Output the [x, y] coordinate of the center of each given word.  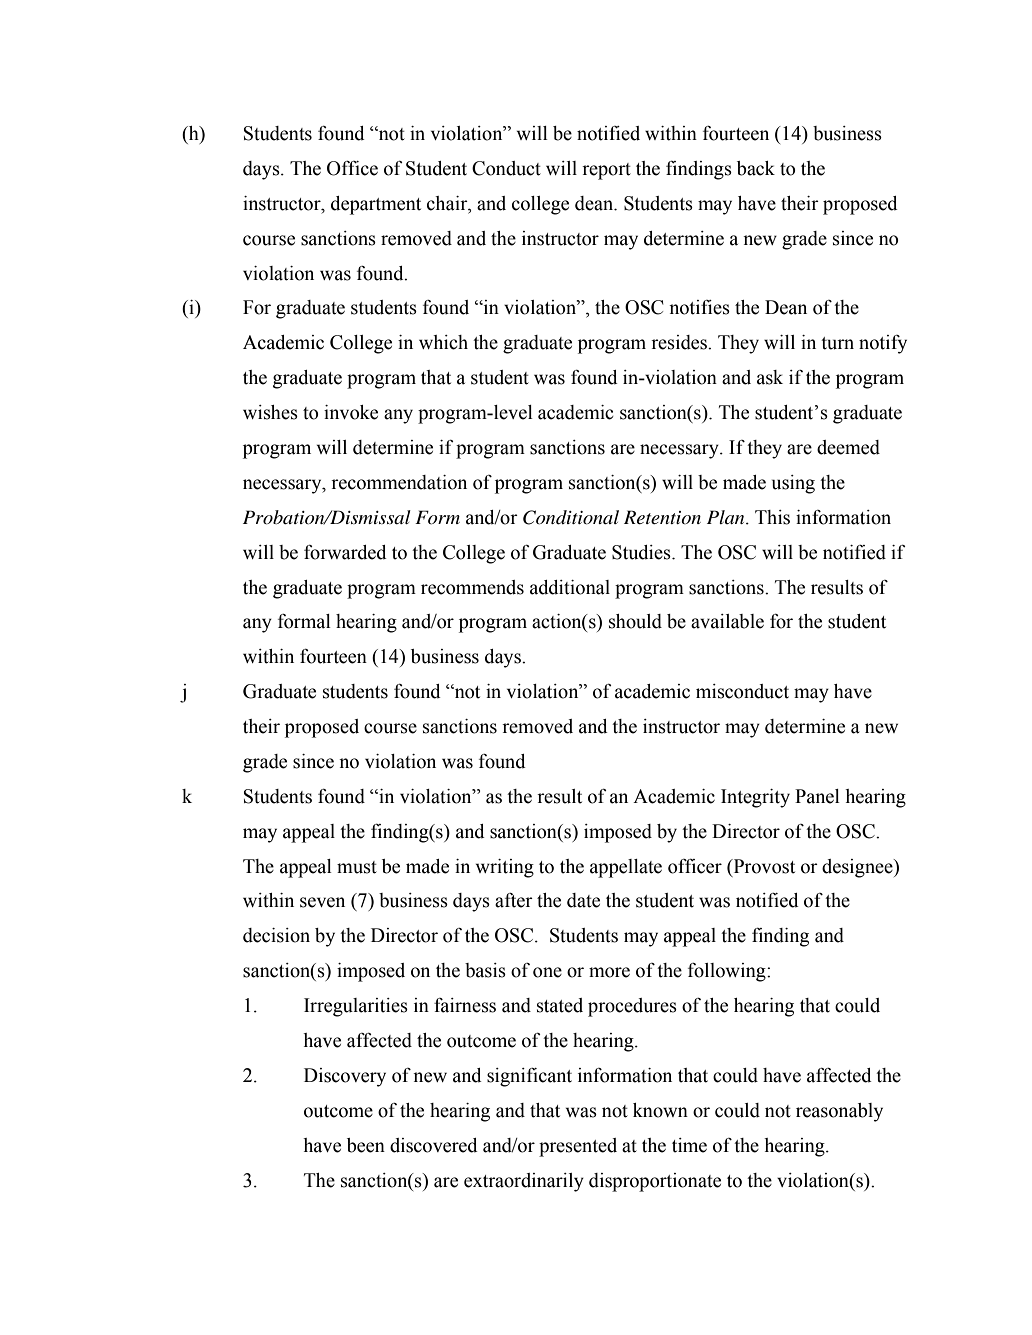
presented [578, 1147]
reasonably [839, 1112]
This [772, 517]
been [366, 1145]
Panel [817, 796]
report [606, 171]
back [756, 168]
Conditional [571, 517]
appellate [626, 868]
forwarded [345, 552]
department [376, 205]
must [357, 867]
